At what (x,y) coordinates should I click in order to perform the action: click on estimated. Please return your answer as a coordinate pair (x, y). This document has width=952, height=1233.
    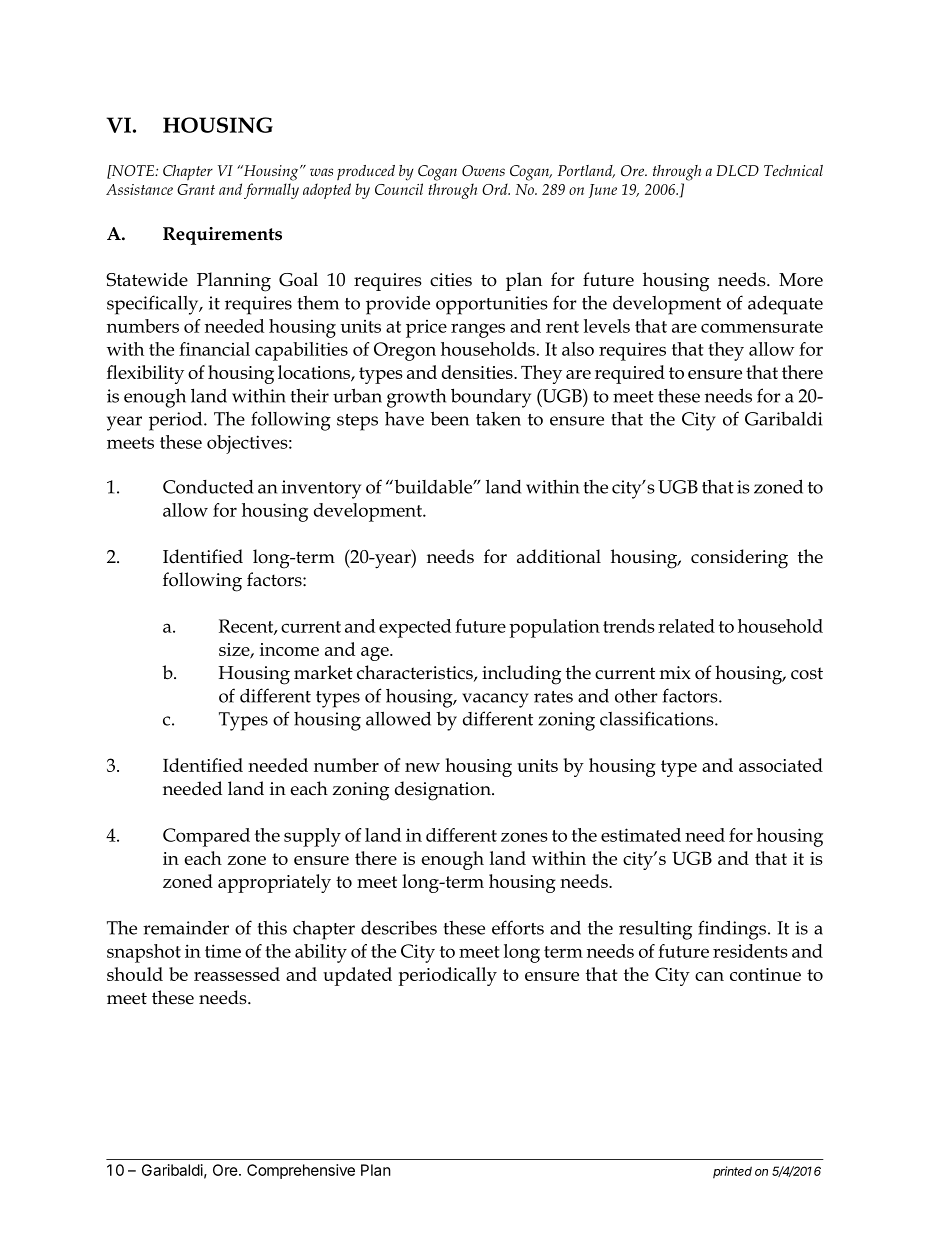
    Looking at the image, I should click on (641, 835).
